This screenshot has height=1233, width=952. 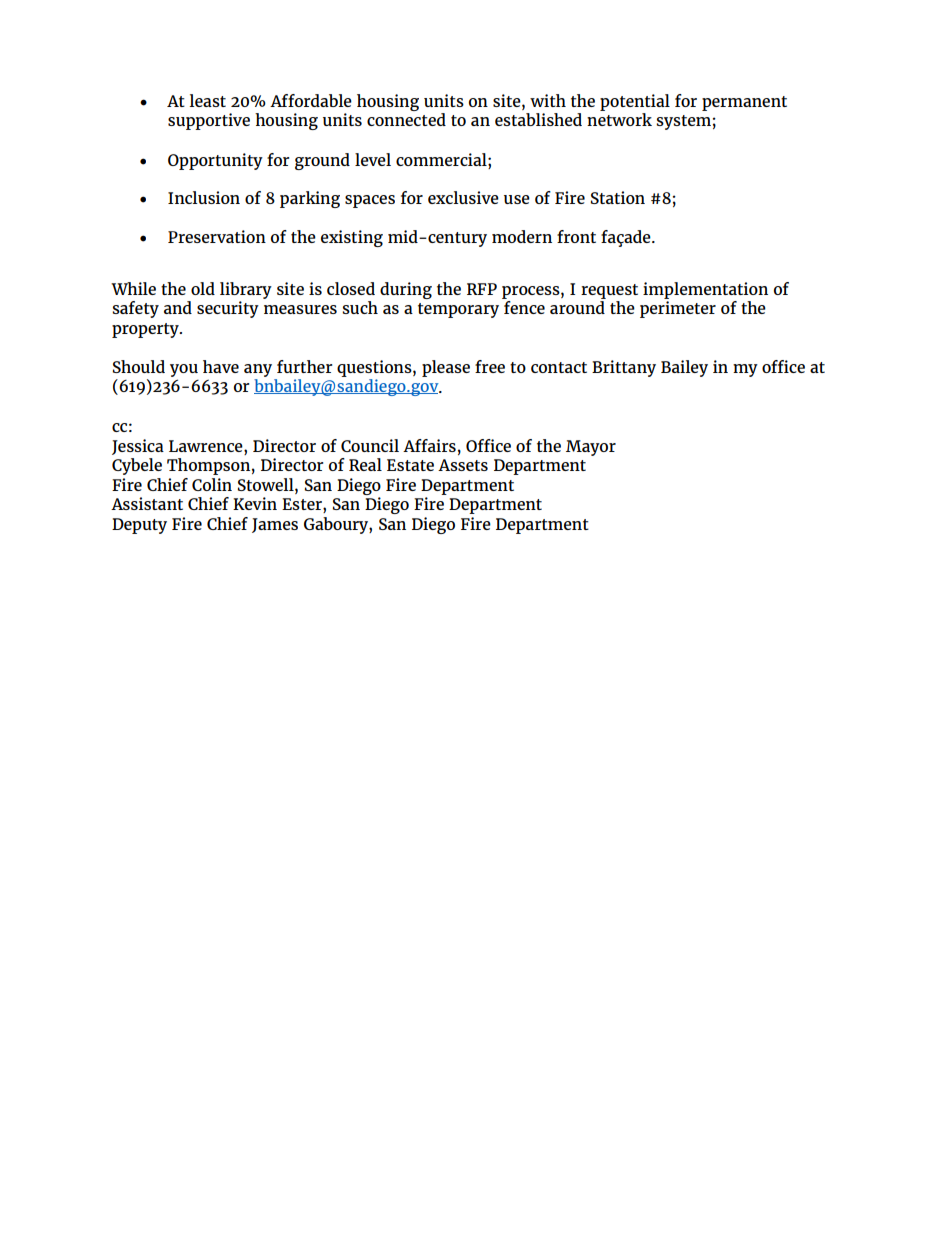 I want to click on Mayor, so click(x=591, y=448).
